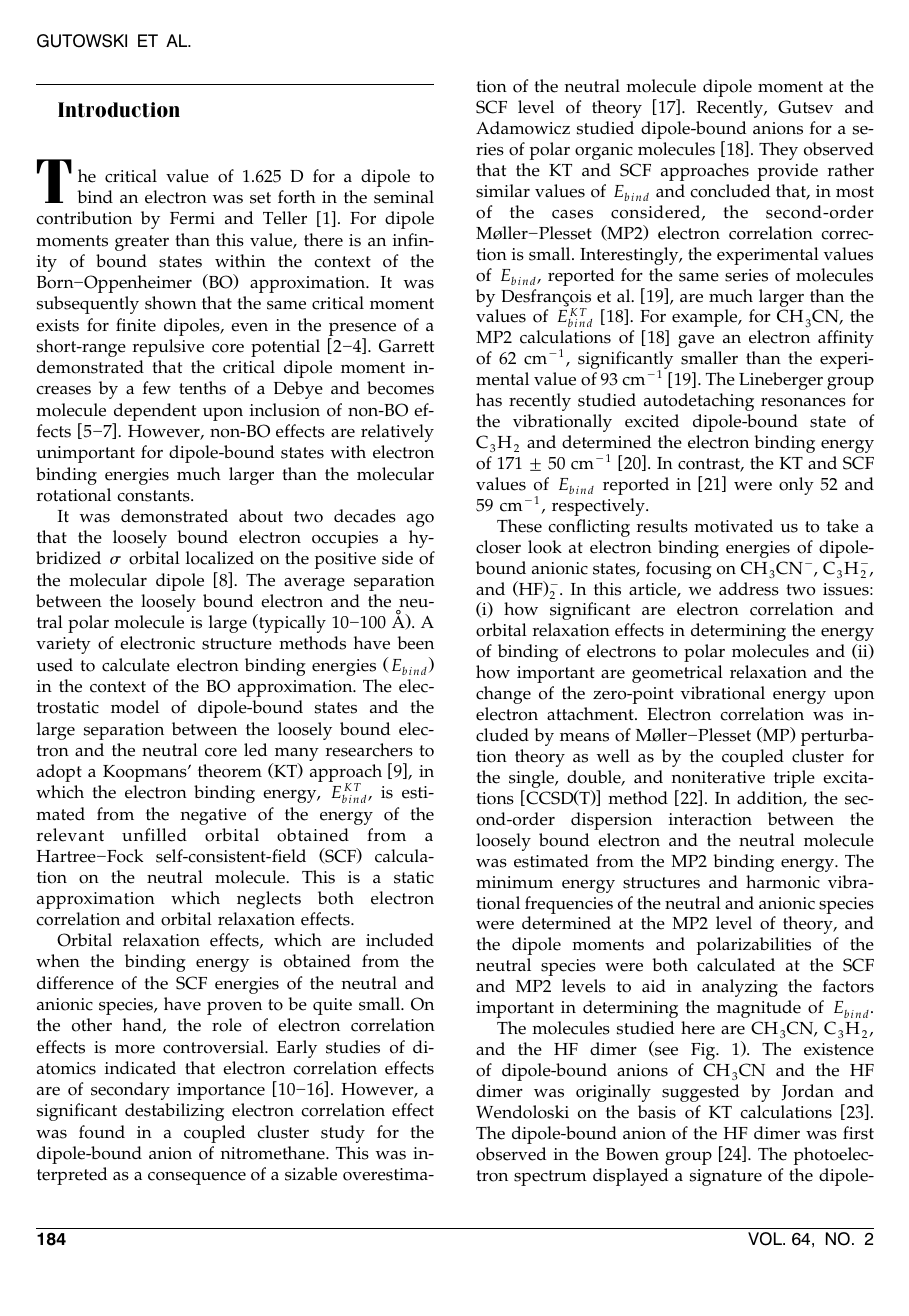  Describe the element at coordinates (343, 1134) in the screenshot. I see `study` at that location.
